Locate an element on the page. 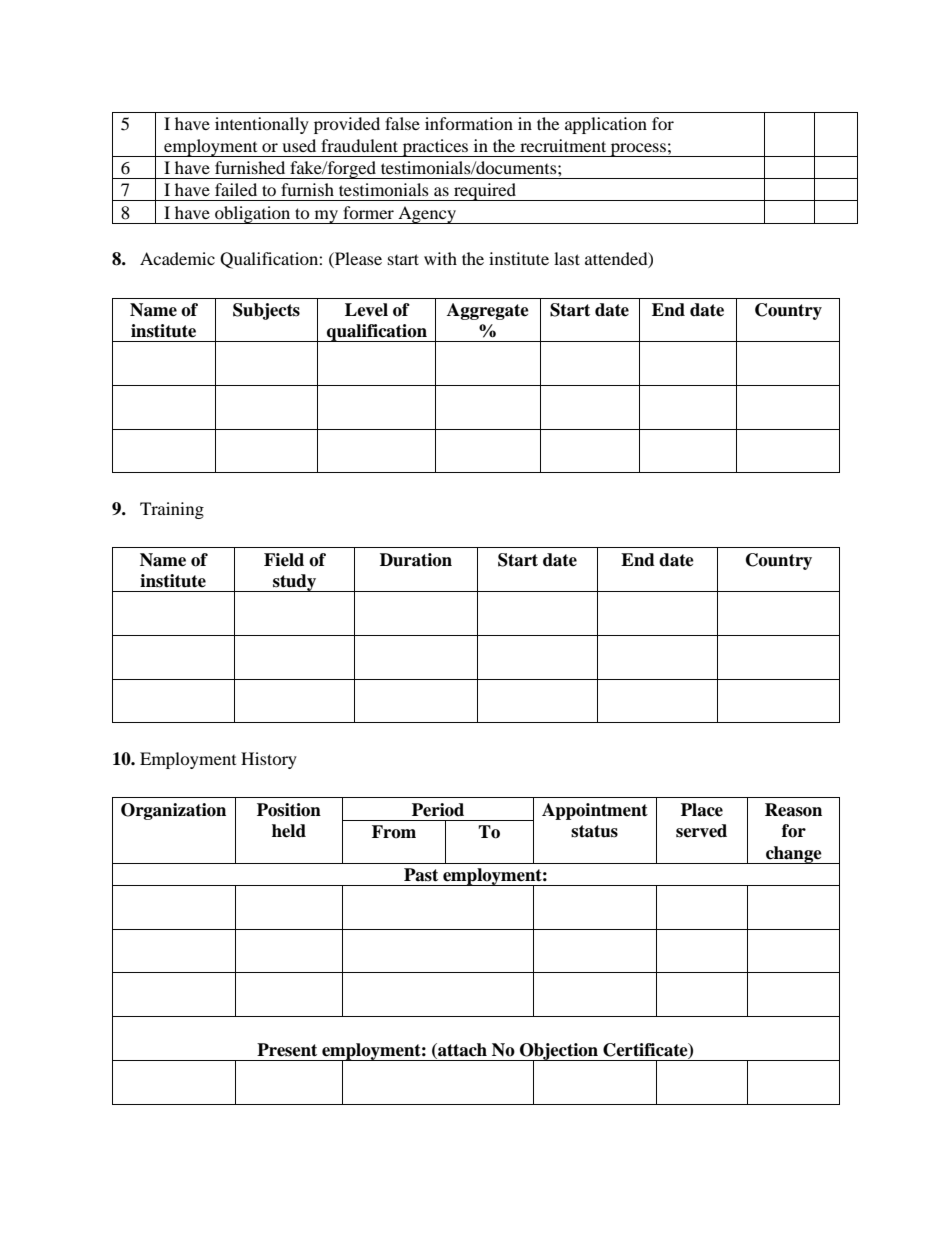 The width and height of the page is (952, 1233). last is located at coordinates (567, 258).
